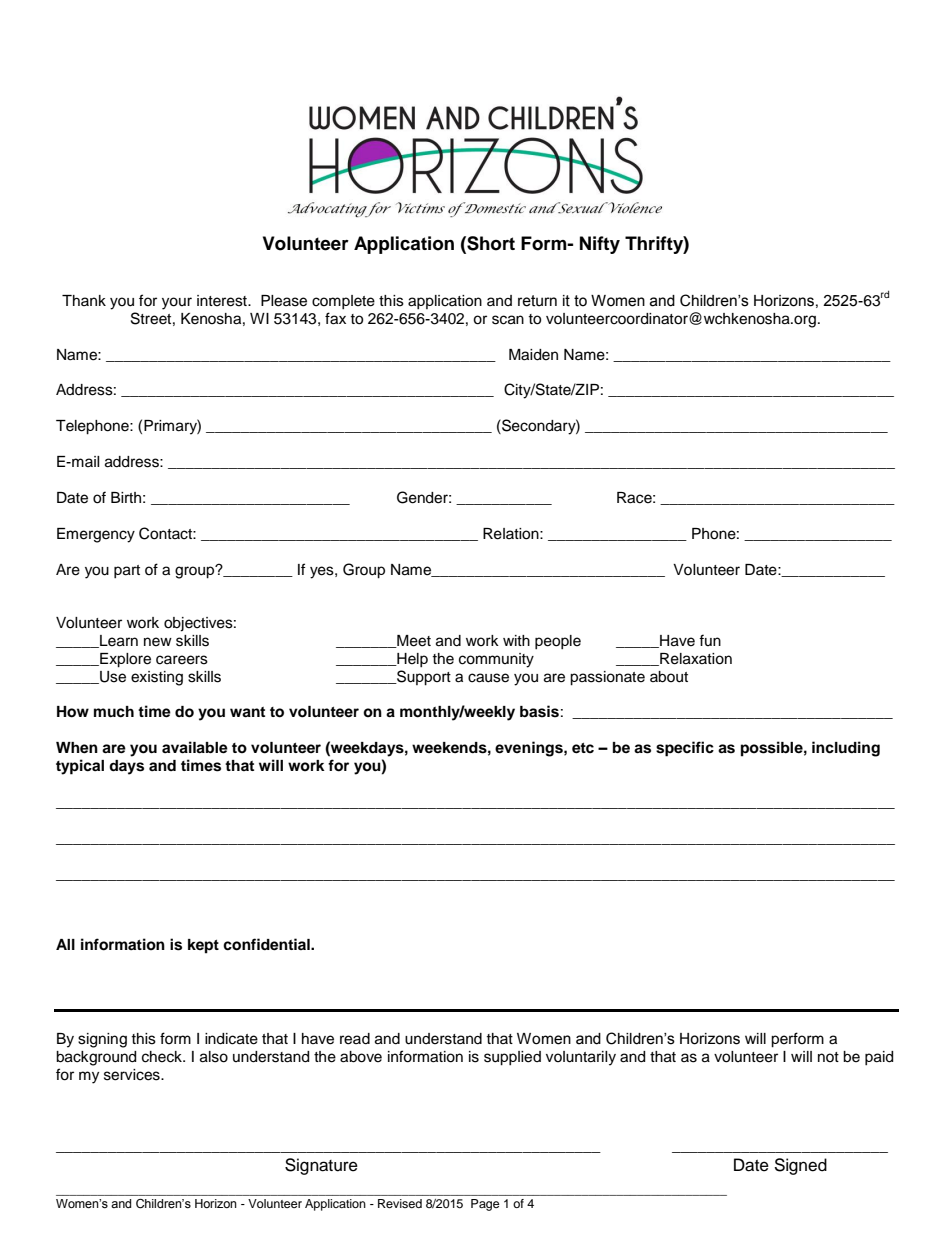 The height and width of the screenshot is (1233, 952). What do you see at coordinates (177, 303) in the screenshot?
I see `your` at bounding box center [177, 303].
